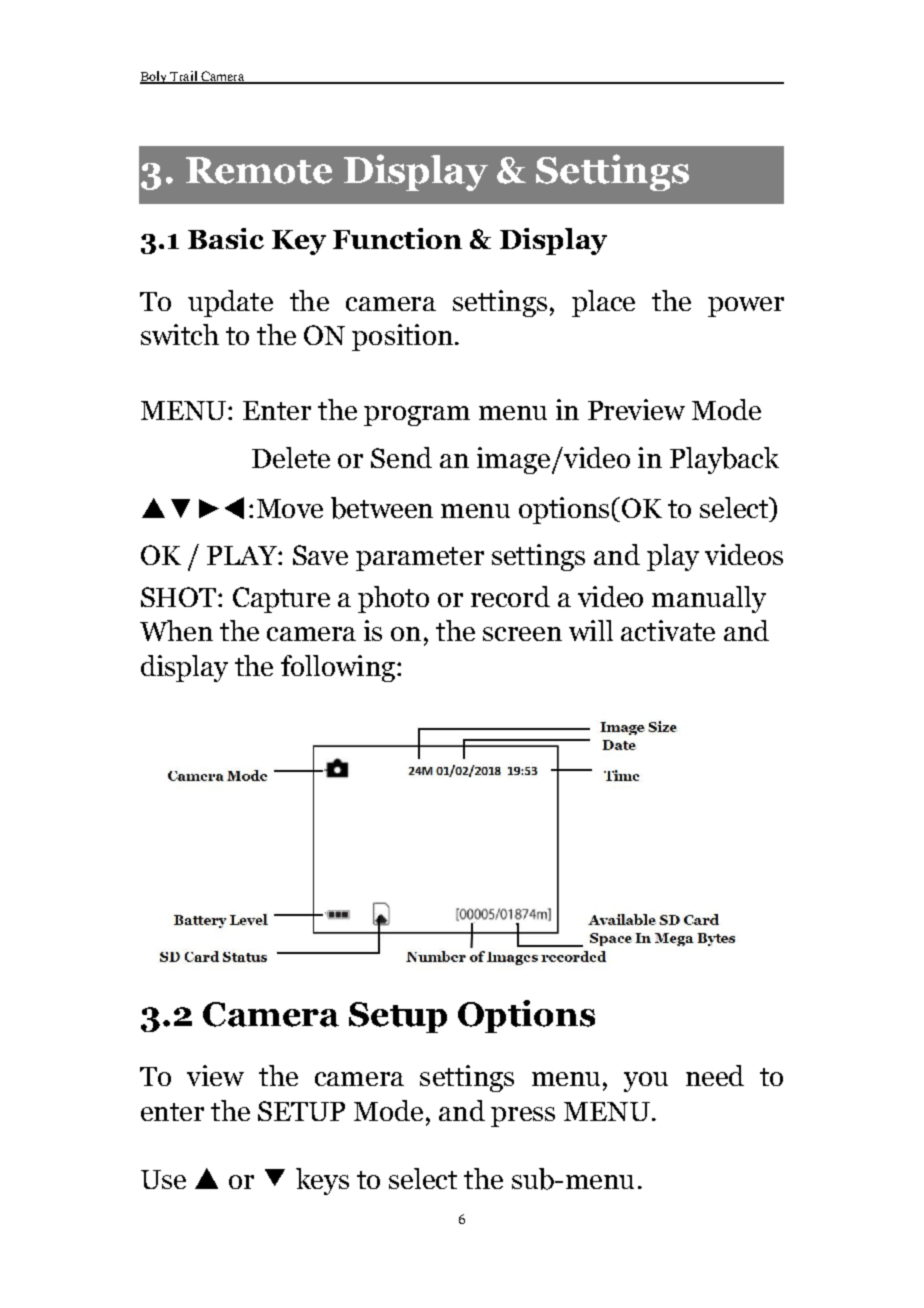  What do you see at coordinates (646, 1082) in the screenshot?
I see `you` at bounding box center [646, 1082].
